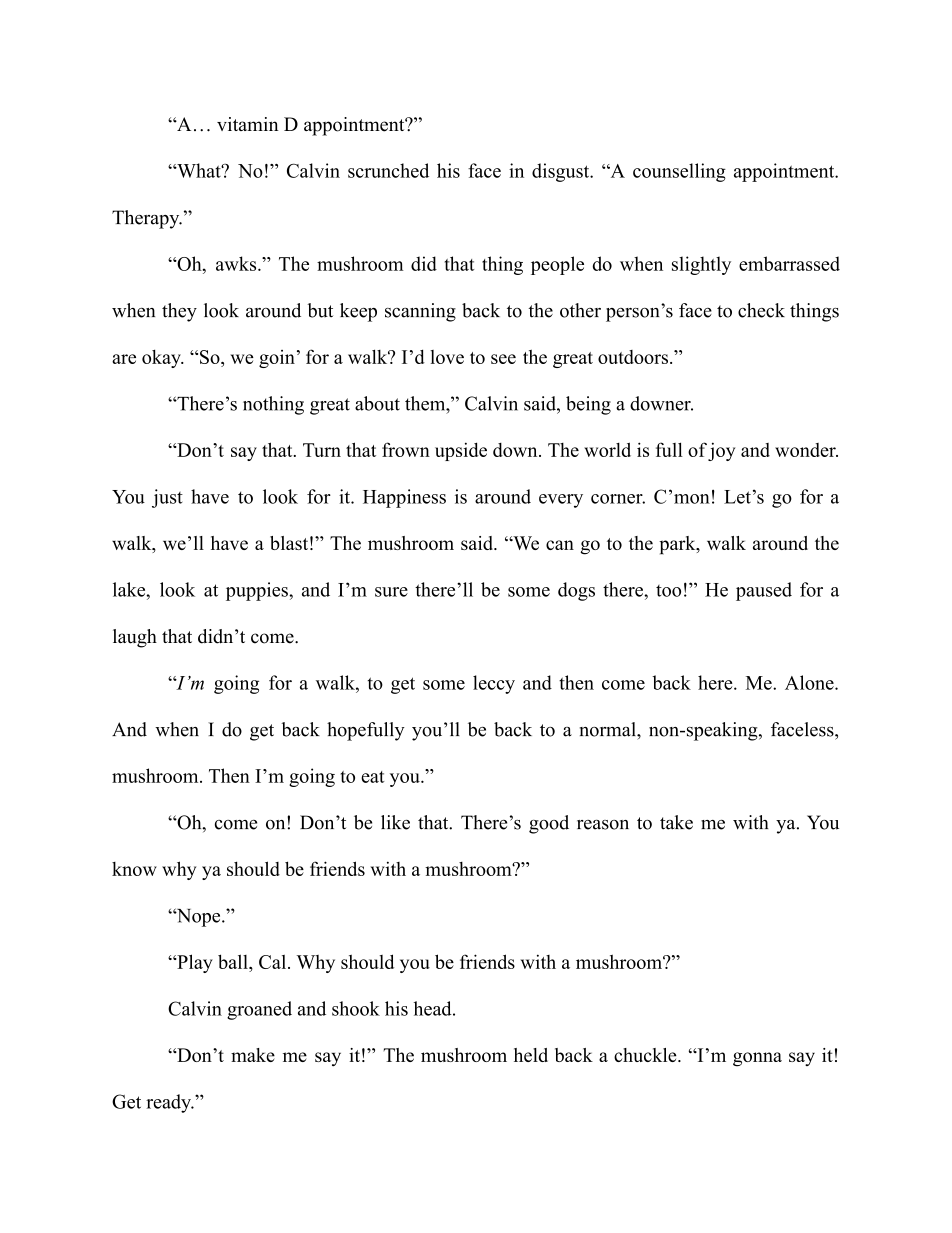 The image size is (952, 1233). Describe the element at coordinates (253, 1055) in the page. I see `make` at that location.
